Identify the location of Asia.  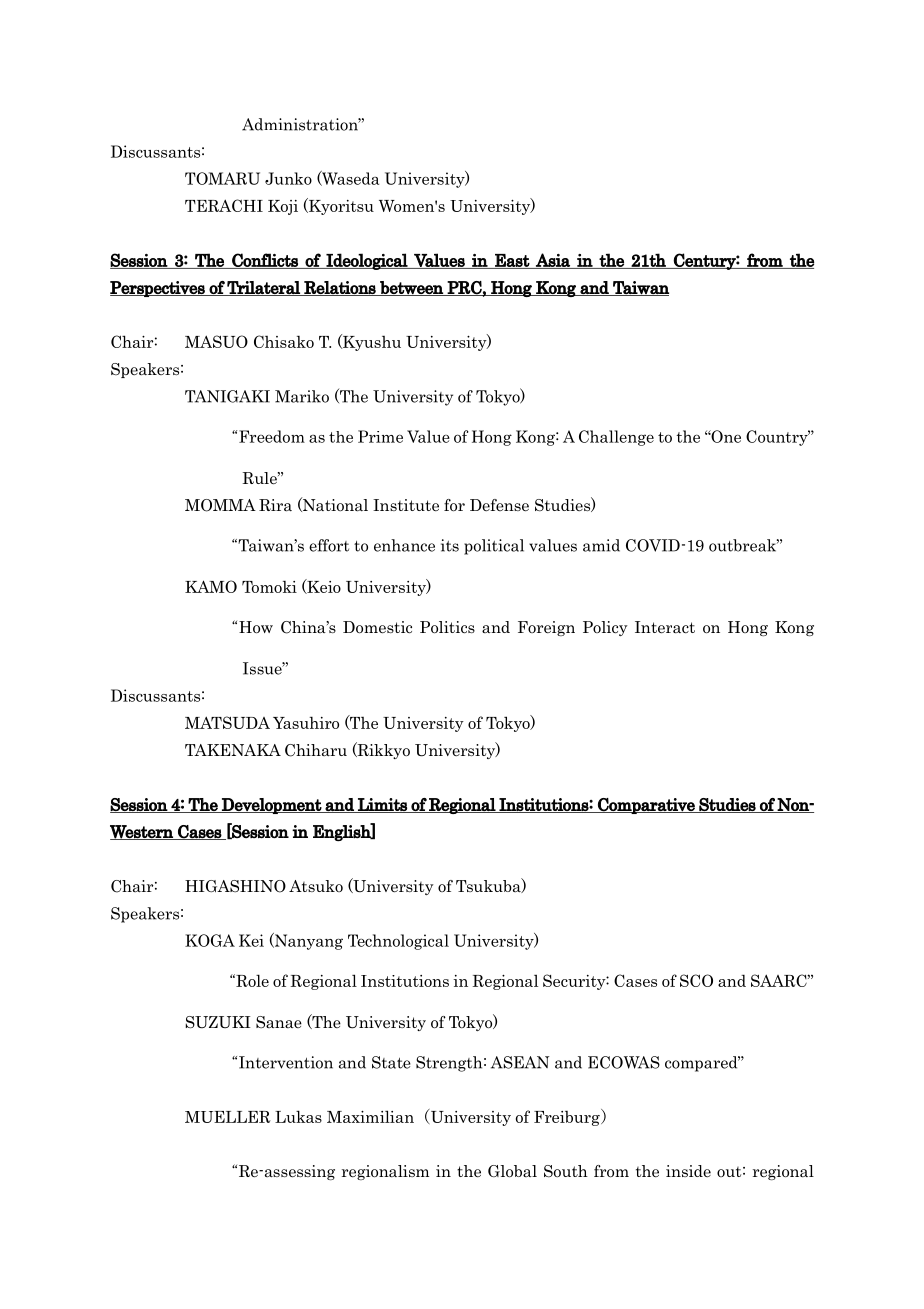
(553, 261).
